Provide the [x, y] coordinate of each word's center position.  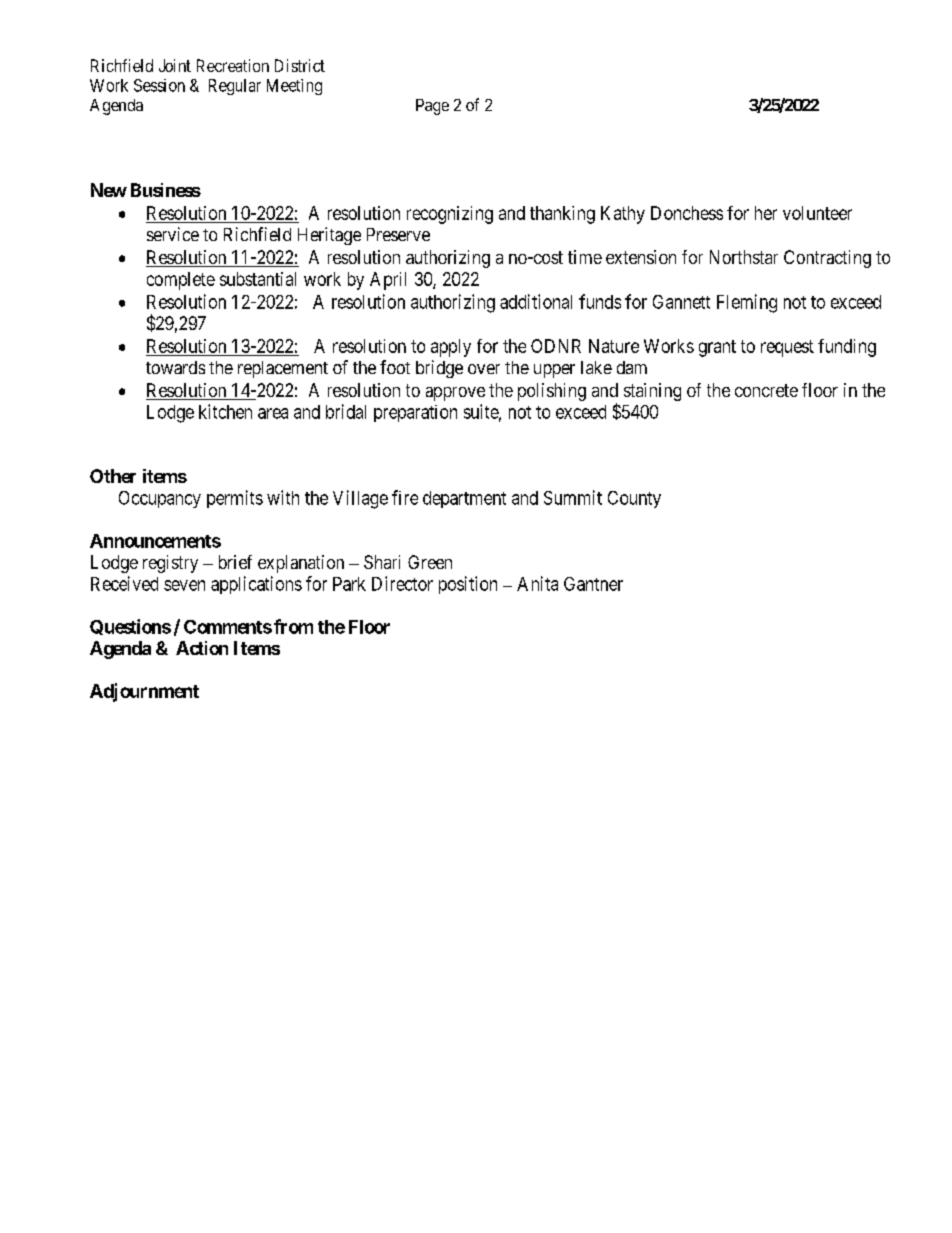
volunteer [817, 213]
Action [202, 648]
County [634, 499]
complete [181, 281]
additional [536, 301]
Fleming [747, 303]
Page [432, 107]
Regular [235, 87]
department [464, 499]
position [468, 585]
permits [235, 499]
